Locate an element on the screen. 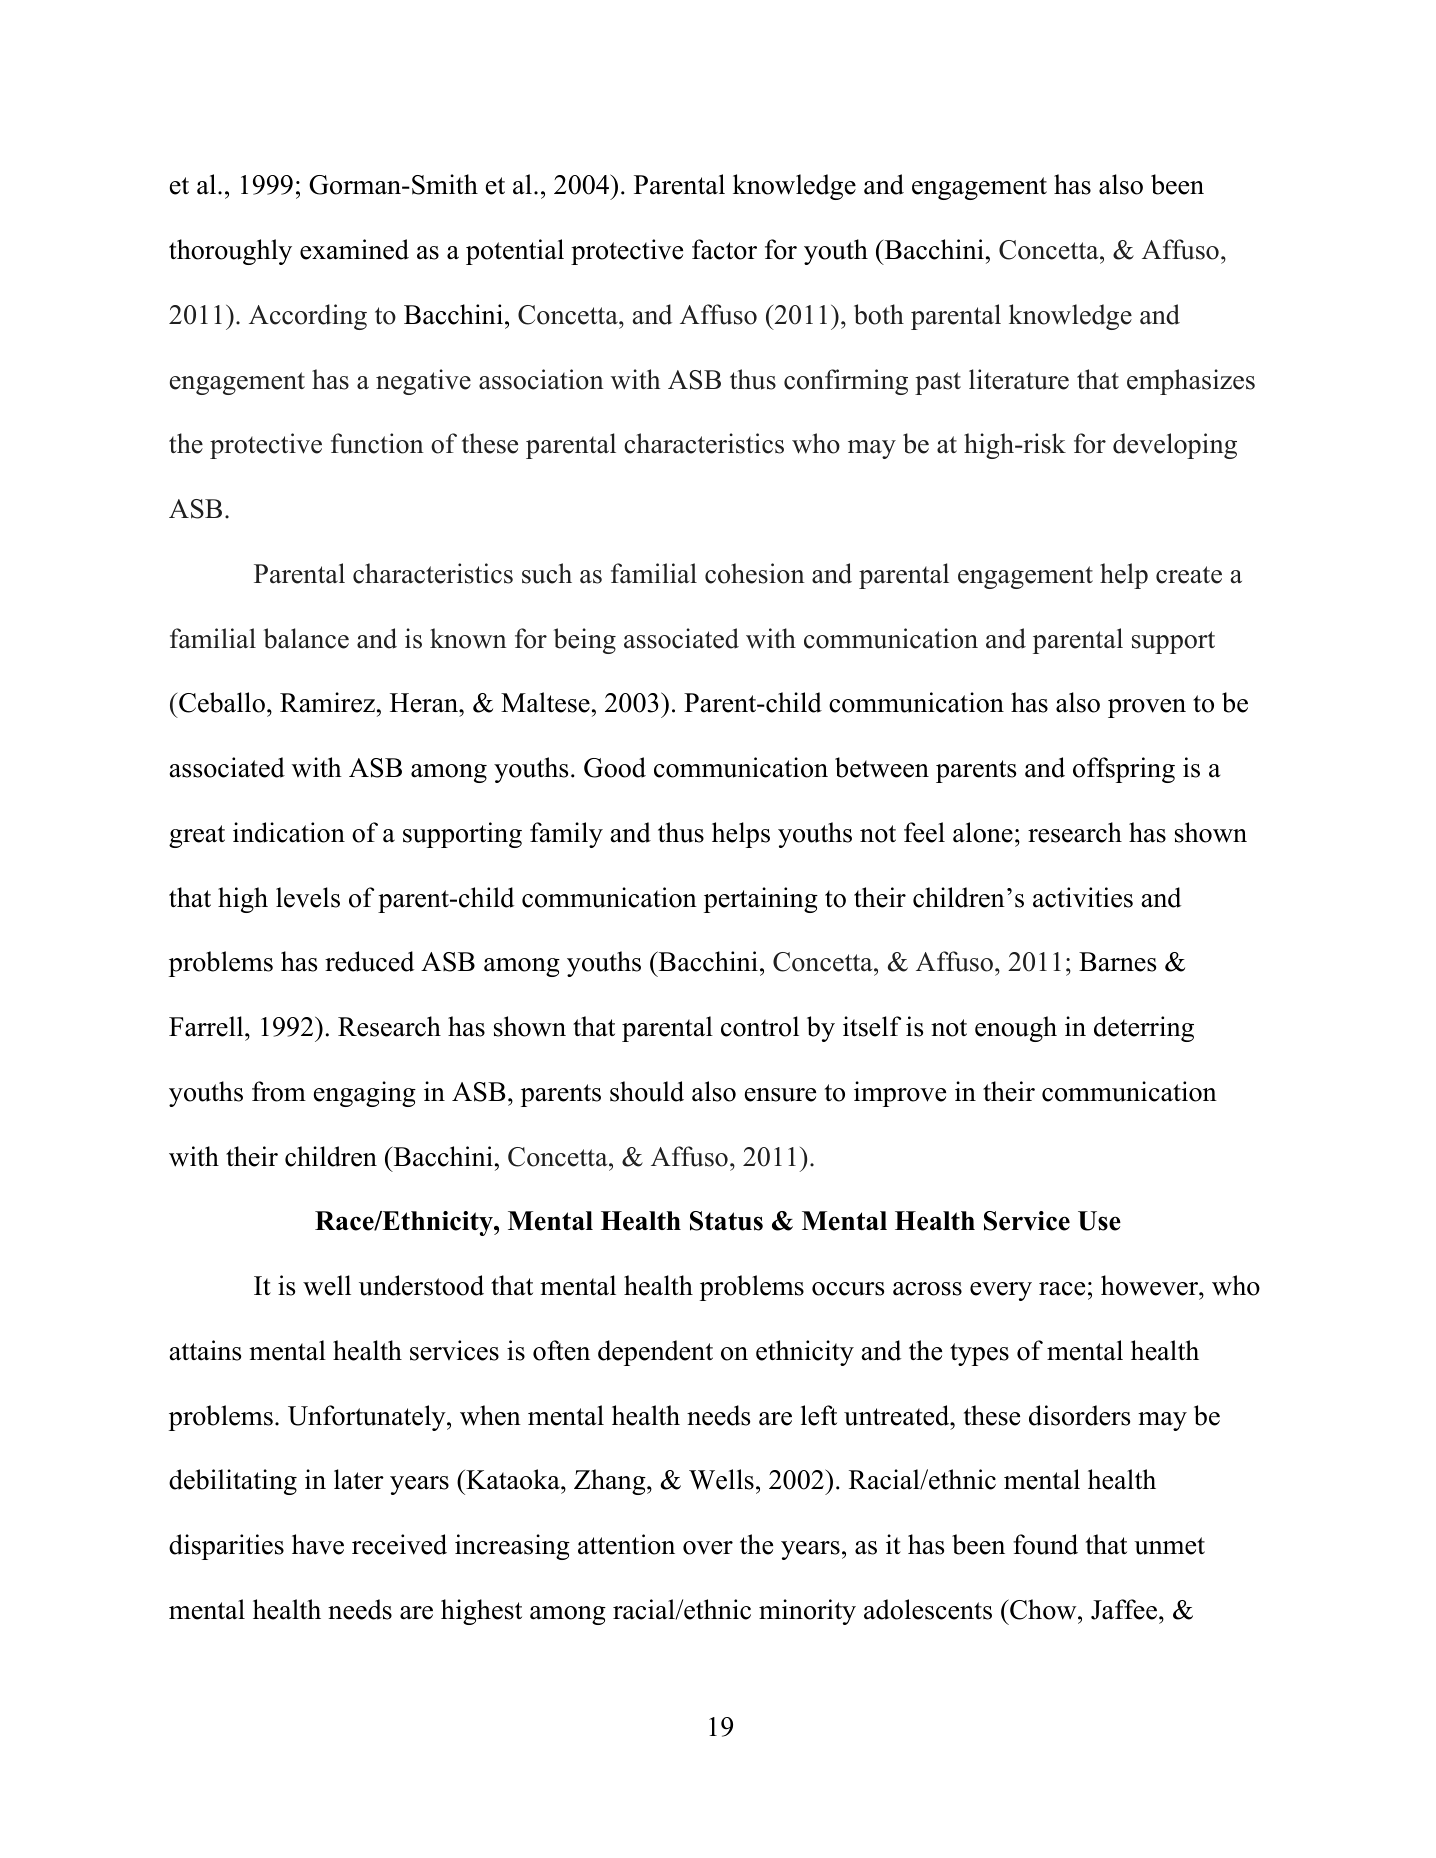 Image resolution: width=1436 pixels, height=1858 pixels. create is located at coordinates (1189, 575).
